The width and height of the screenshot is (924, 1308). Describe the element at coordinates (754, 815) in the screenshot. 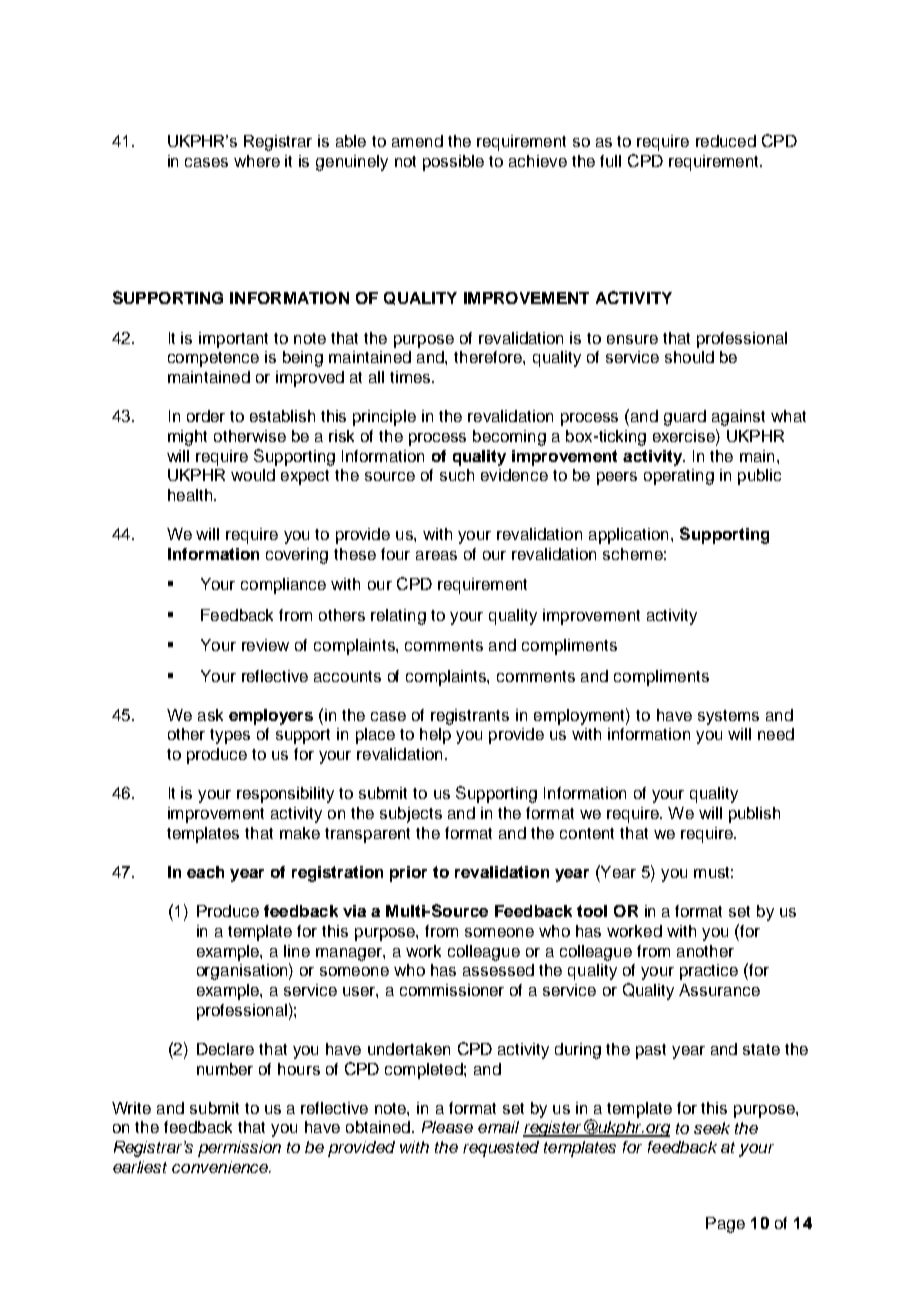

I see `publish` at that location.
